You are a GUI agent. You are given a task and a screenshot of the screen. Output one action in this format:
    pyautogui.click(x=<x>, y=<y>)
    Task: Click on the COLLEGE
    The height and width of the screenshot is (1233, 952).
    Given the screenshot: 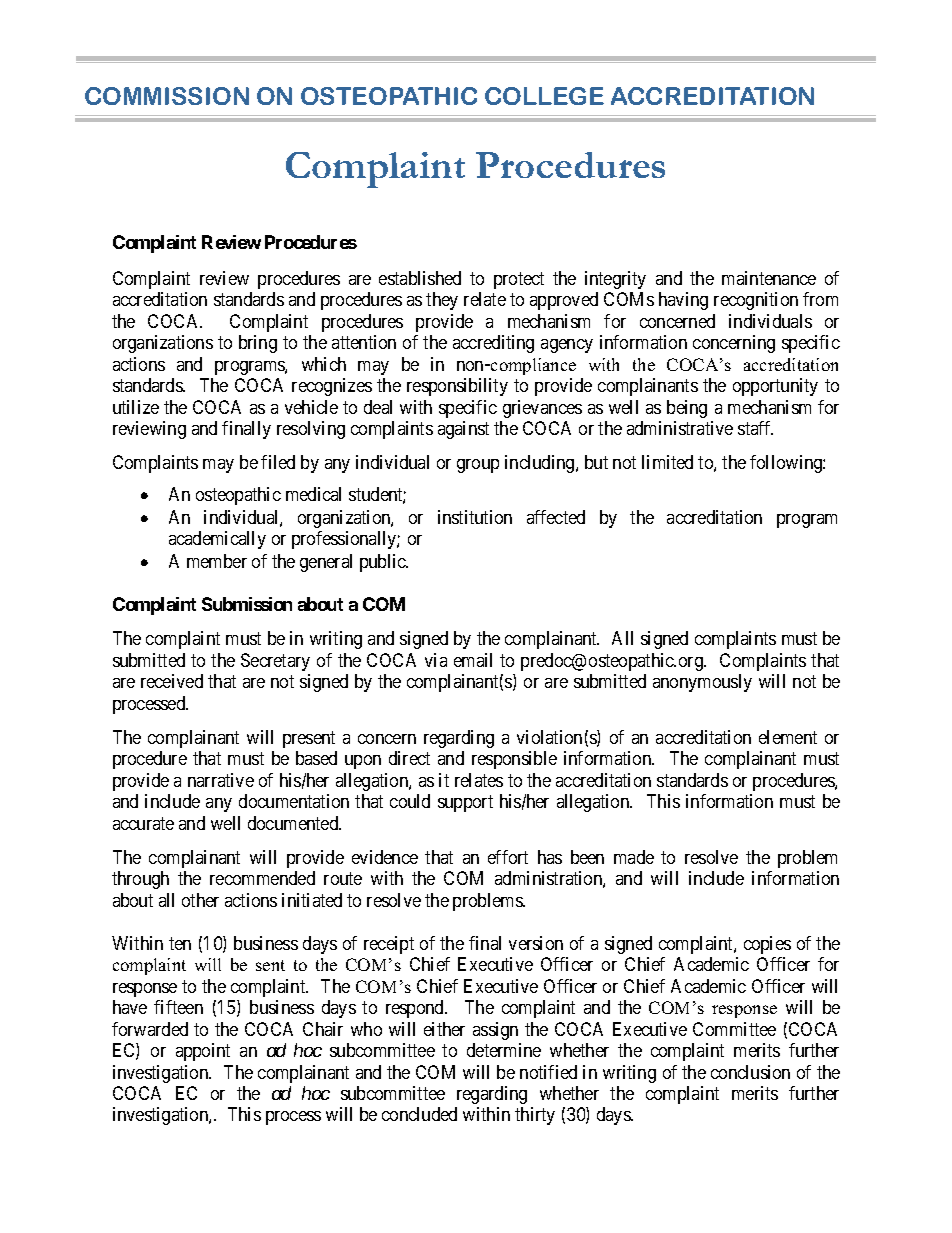 What is the action you would take?
    pyautogui.click(x=544, y=96)
